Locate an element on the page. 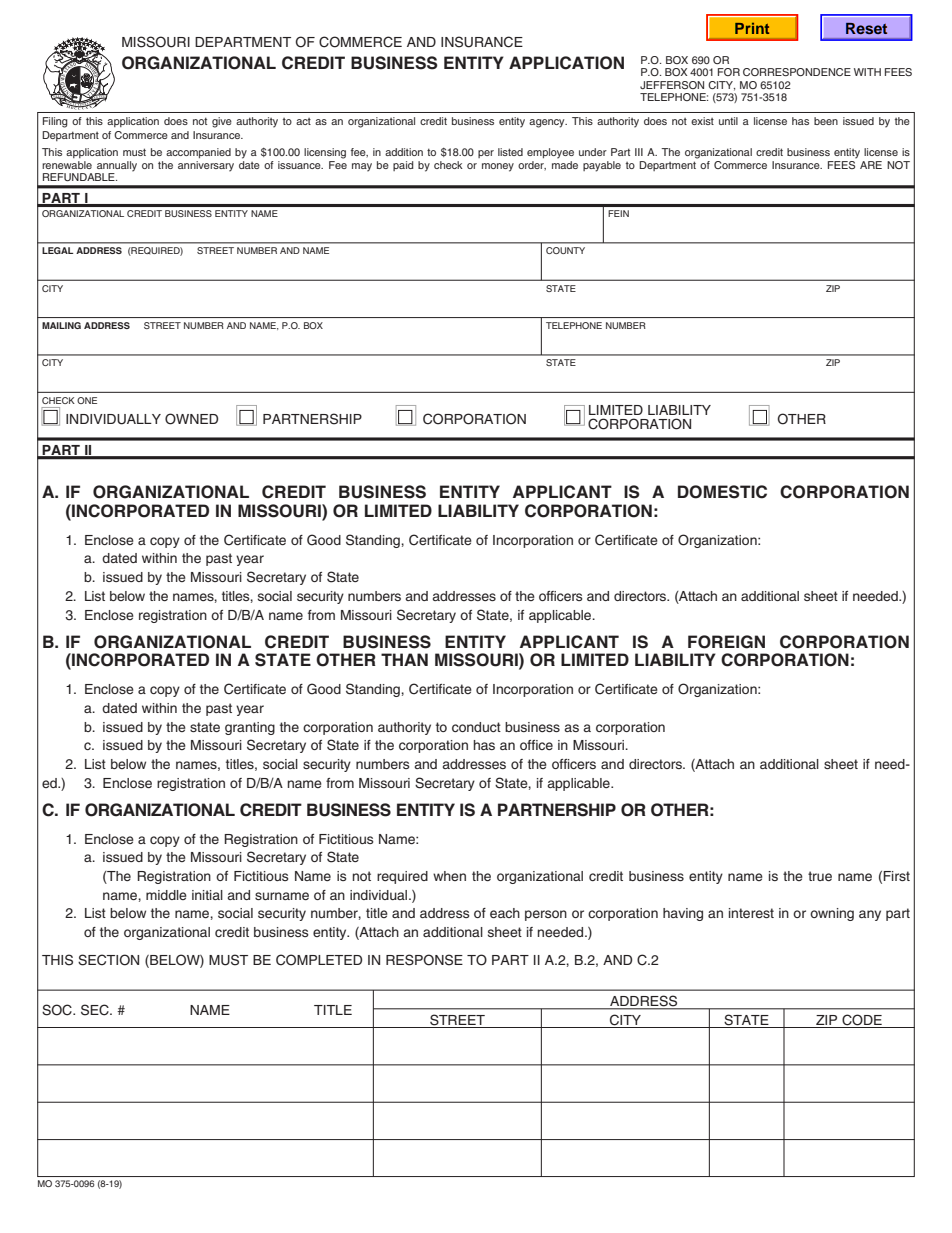 The width and height of the image is (952, 1233). RESPONSE is located at coordinates (424, 960).
